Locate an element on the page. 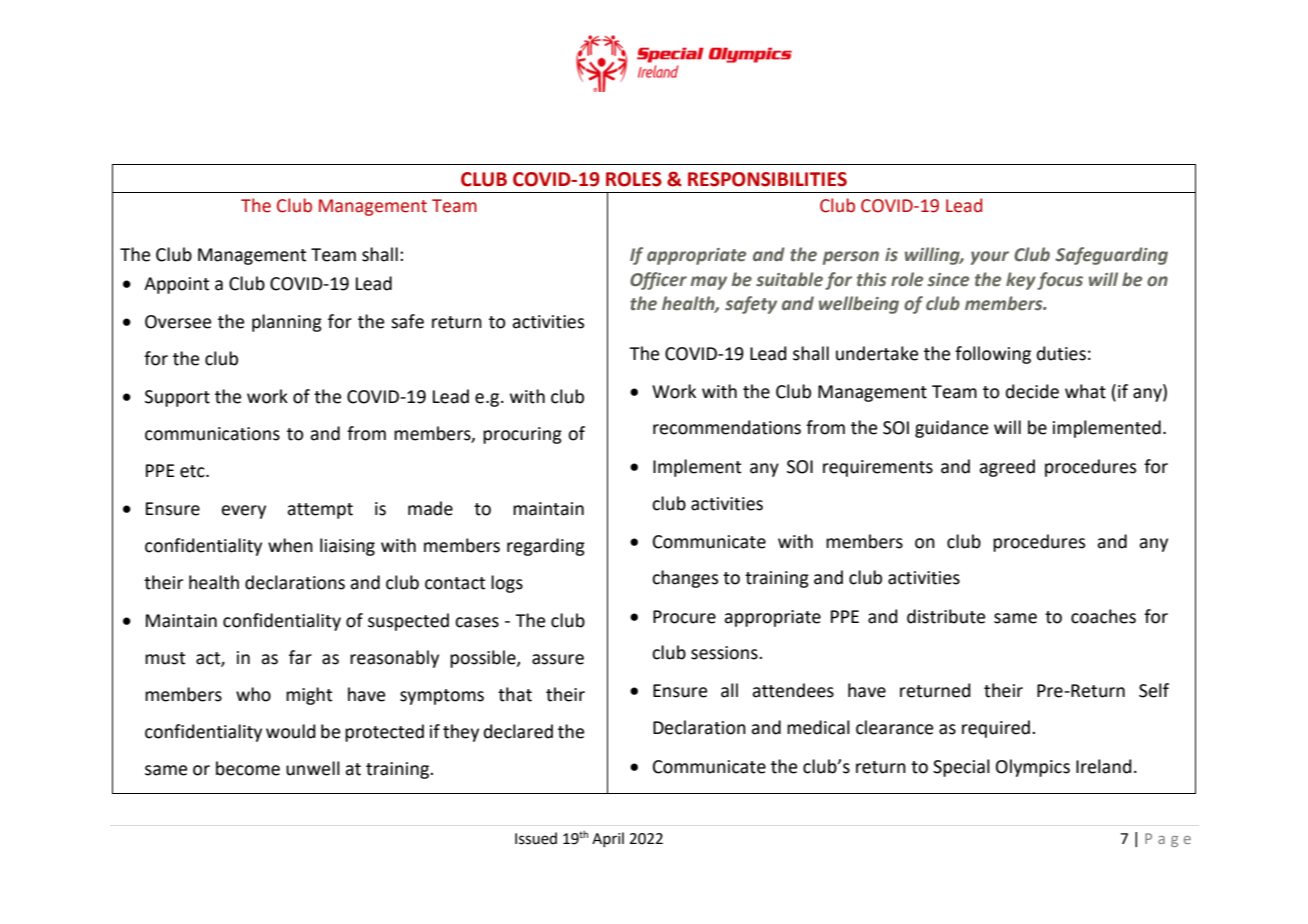  decide is located at coordinates (1032, 391).
